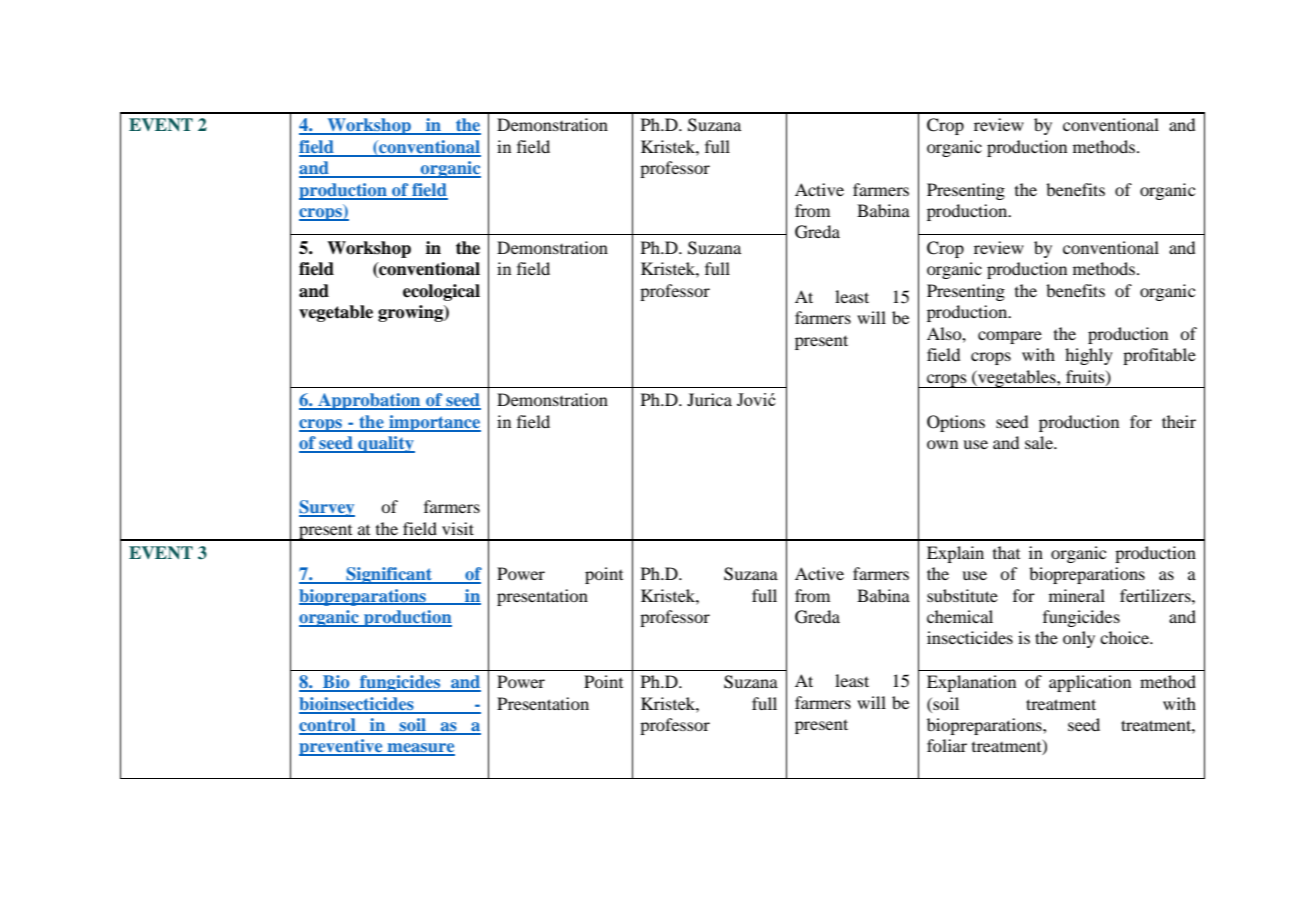 The width and height of the image is (1308, 924). What do you see at coordinates (389, 575) in the image?
I see `Significant` at bounding box center [389, 575].
